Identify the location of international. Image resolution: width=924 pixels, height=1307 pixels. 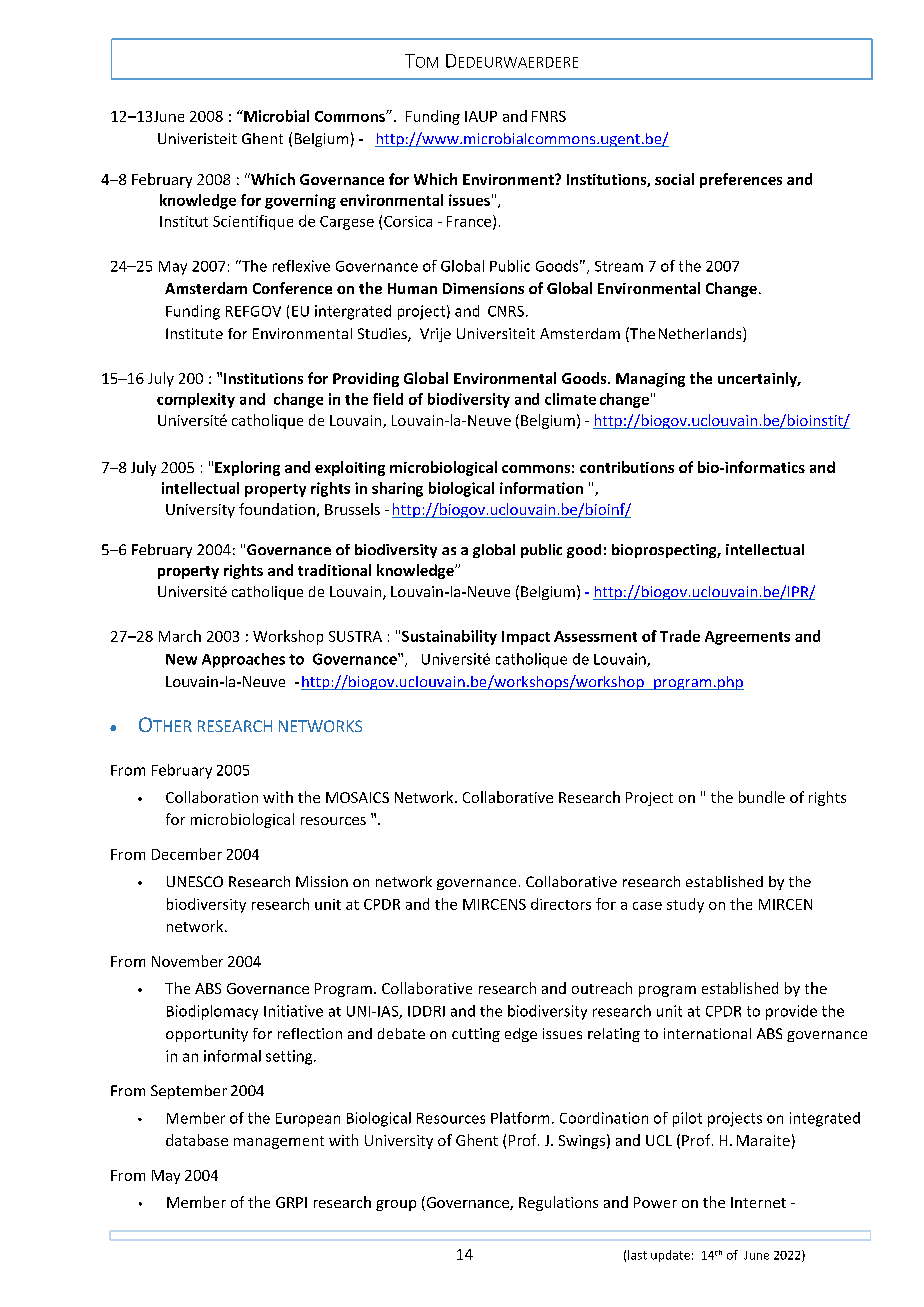
(707, 1033).
